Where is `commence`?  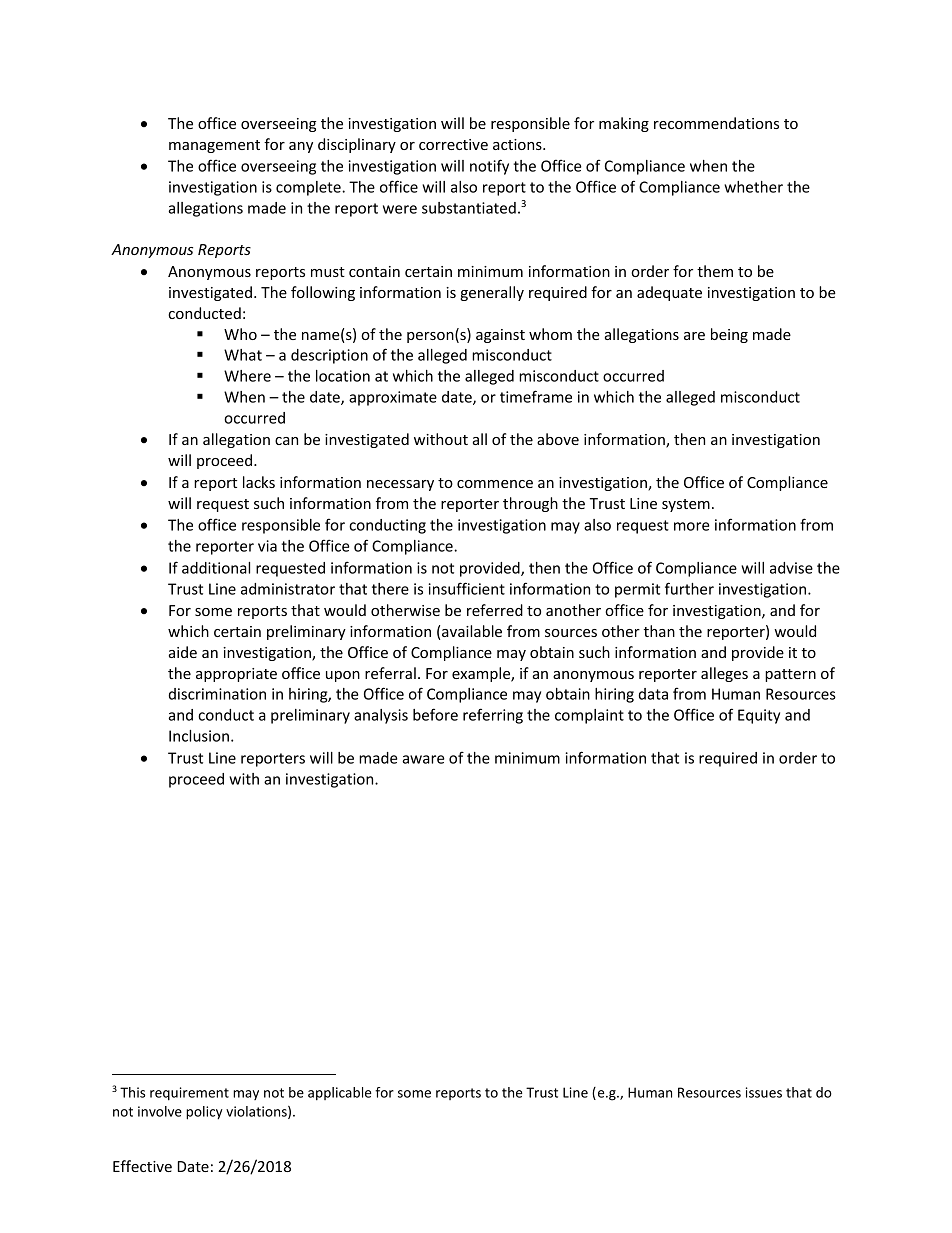 commence is located at coordinates (495, 484).
